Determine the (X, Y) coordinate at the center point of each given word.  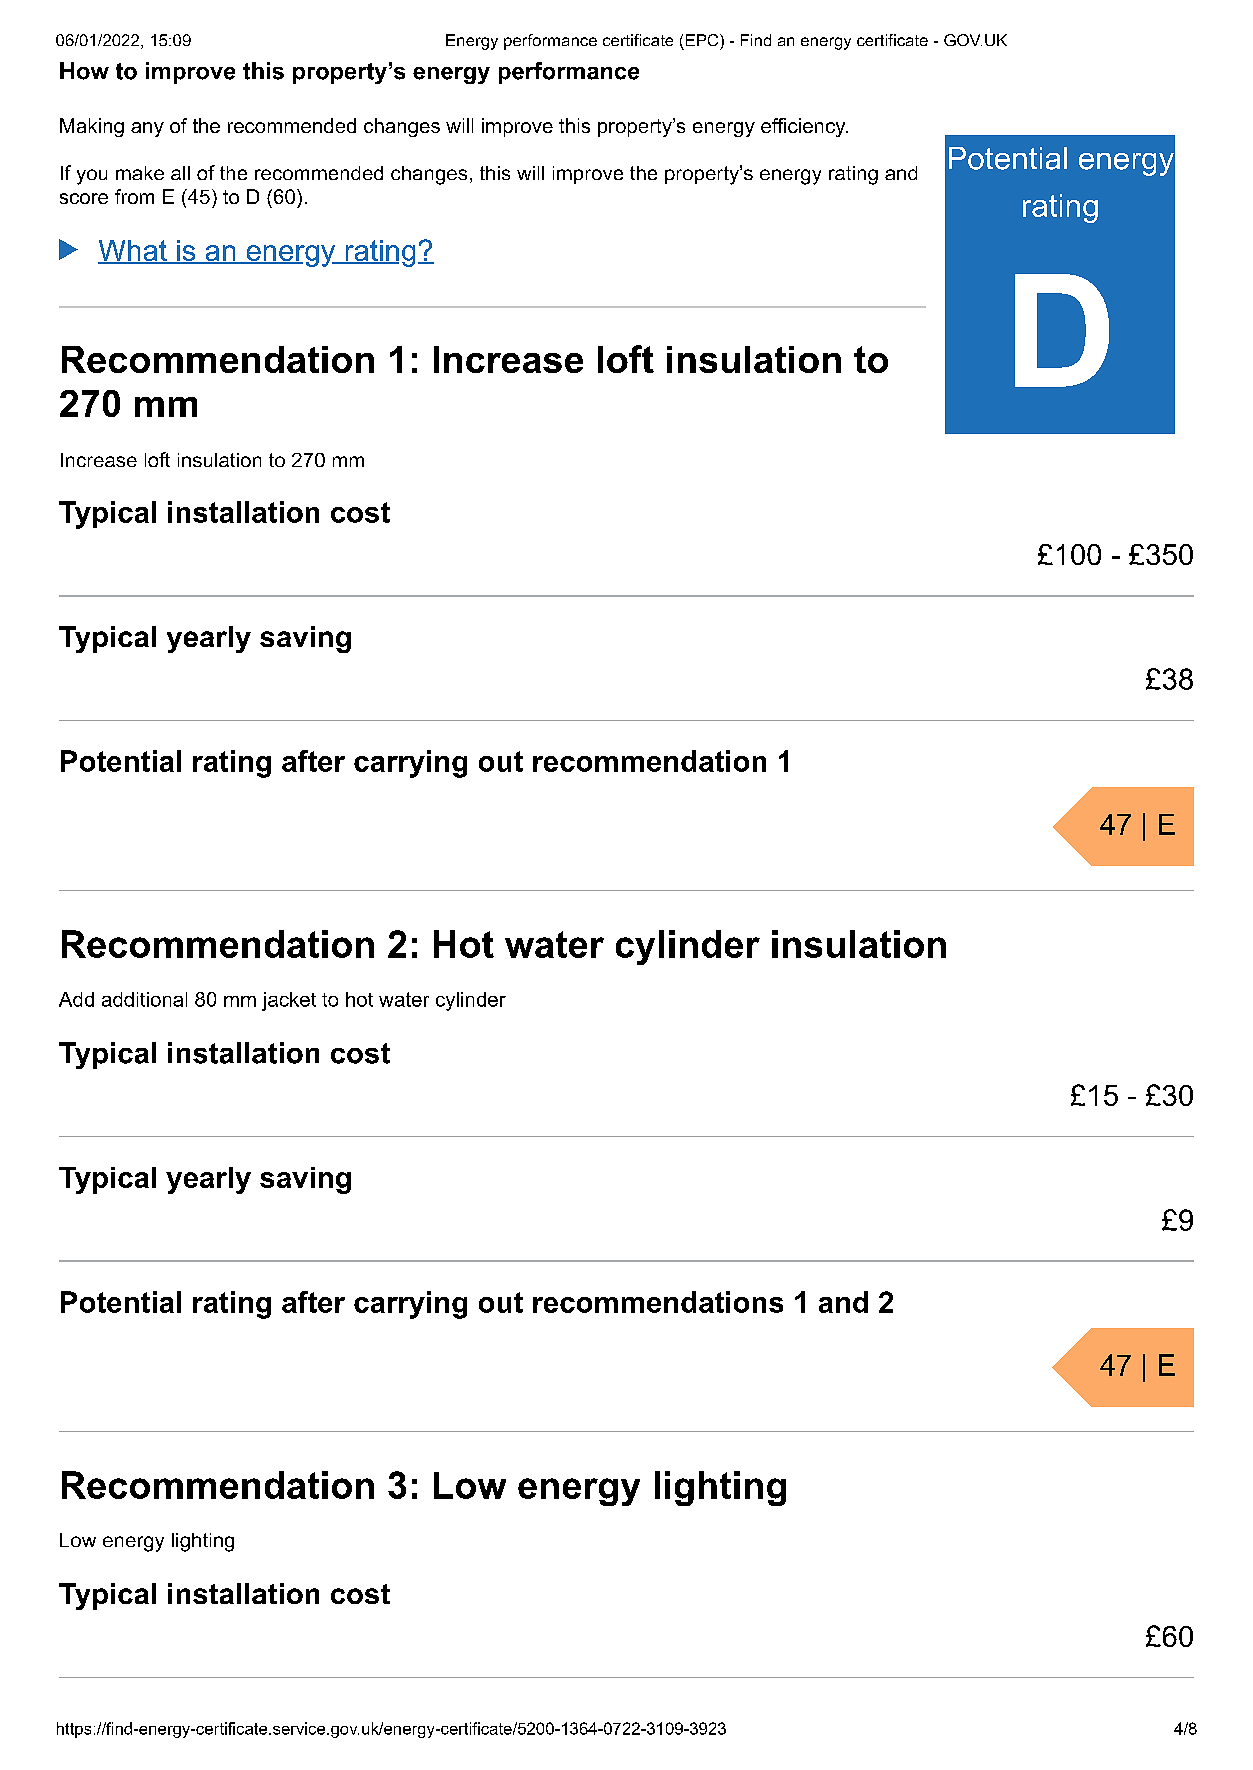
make (140, 173)
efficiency (804, 127)
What (133, 251)
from (134, 196)
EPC (703, 40)
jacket (289, 1001)
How (84, 71)
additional (144, 999)
